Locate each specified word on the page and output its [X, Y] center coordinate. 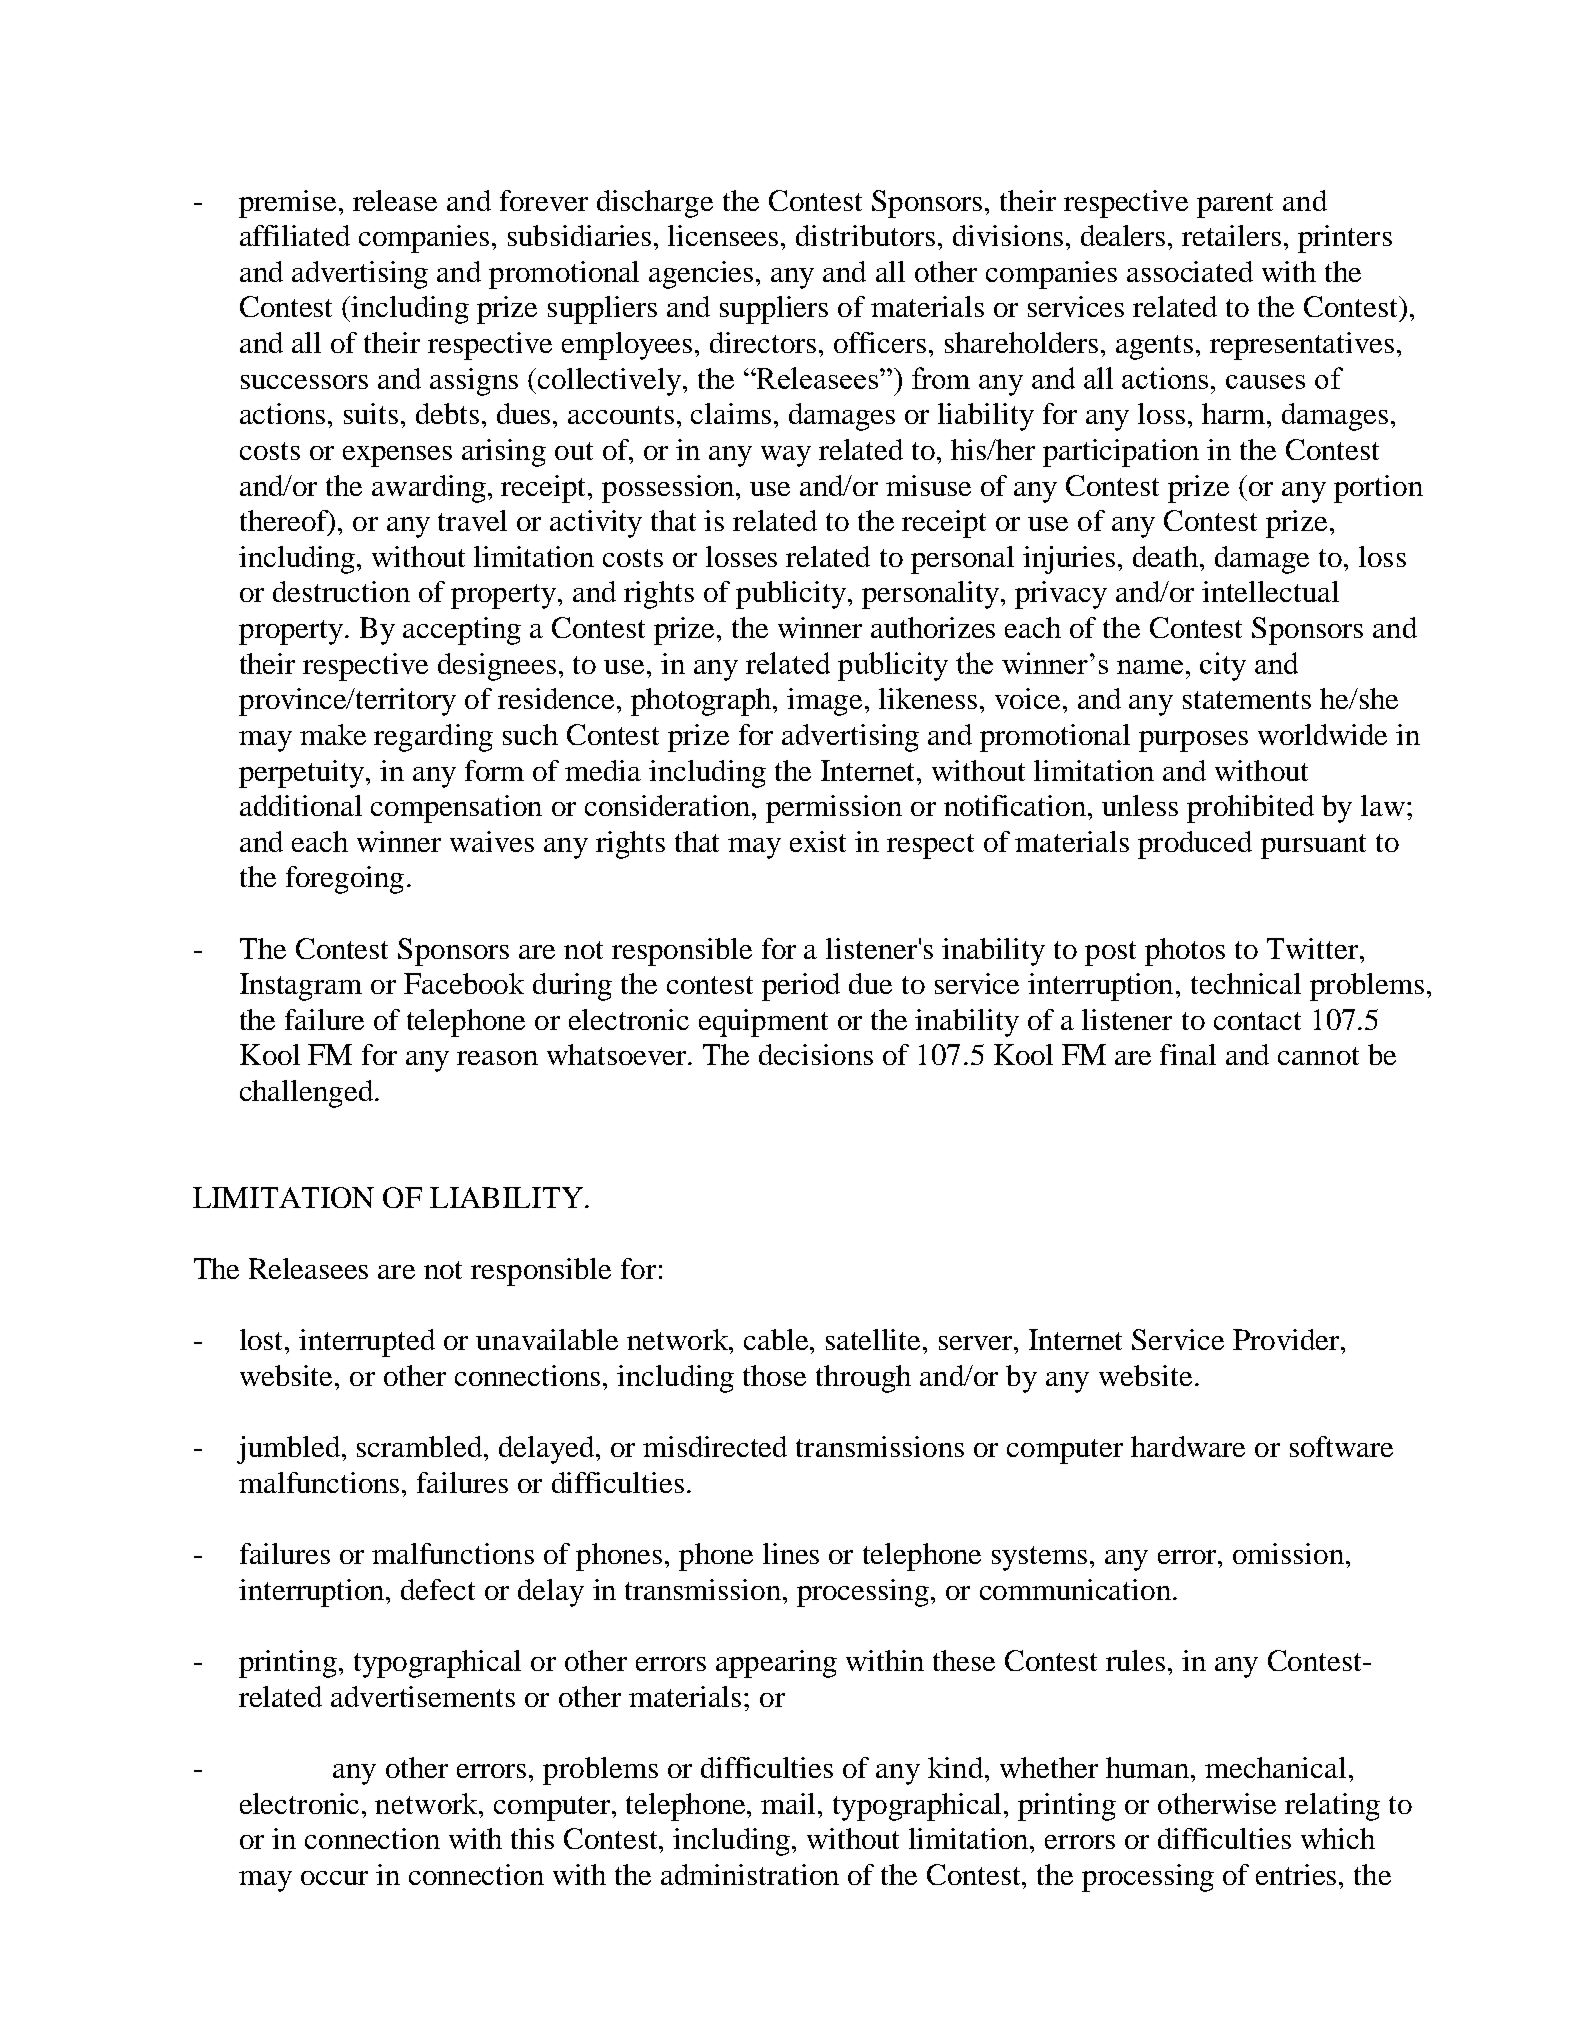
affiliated [295, 235]
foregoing [345, 880]
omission [1288, 1553]
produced [1195, 845]
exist [818, 841]
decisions [816, 1054]
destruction [341, 591]
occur [334, 1878]
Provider [1287, 1339]
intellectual [1270, 591]
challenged [306, 1094]
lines [791, 1553]
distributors [865, 235]
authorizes [933, 627]
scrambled [421, 1446]
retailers [1231, 235]
